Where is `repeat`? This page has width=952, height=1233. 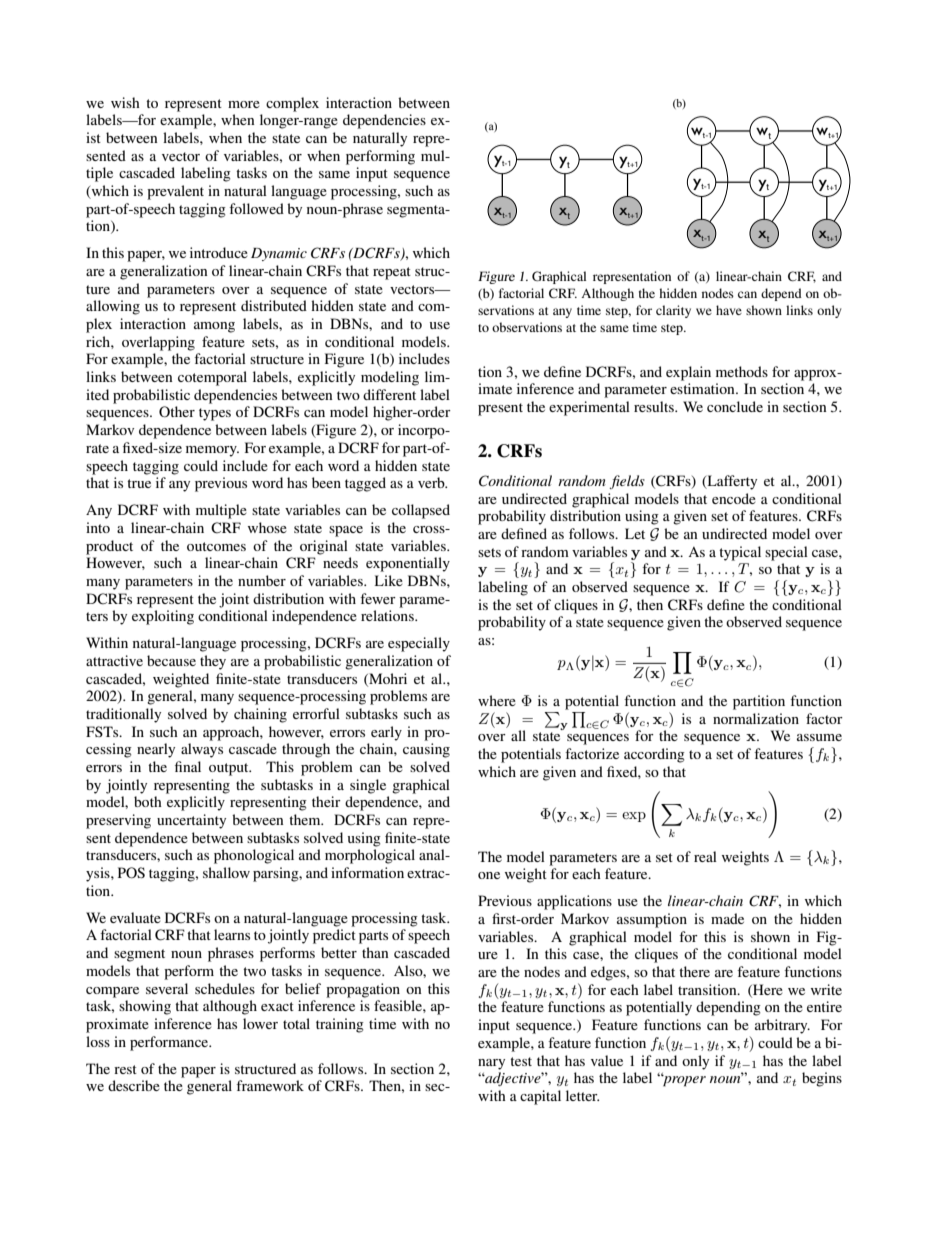
repeat is located at coordinates (392, 273).
